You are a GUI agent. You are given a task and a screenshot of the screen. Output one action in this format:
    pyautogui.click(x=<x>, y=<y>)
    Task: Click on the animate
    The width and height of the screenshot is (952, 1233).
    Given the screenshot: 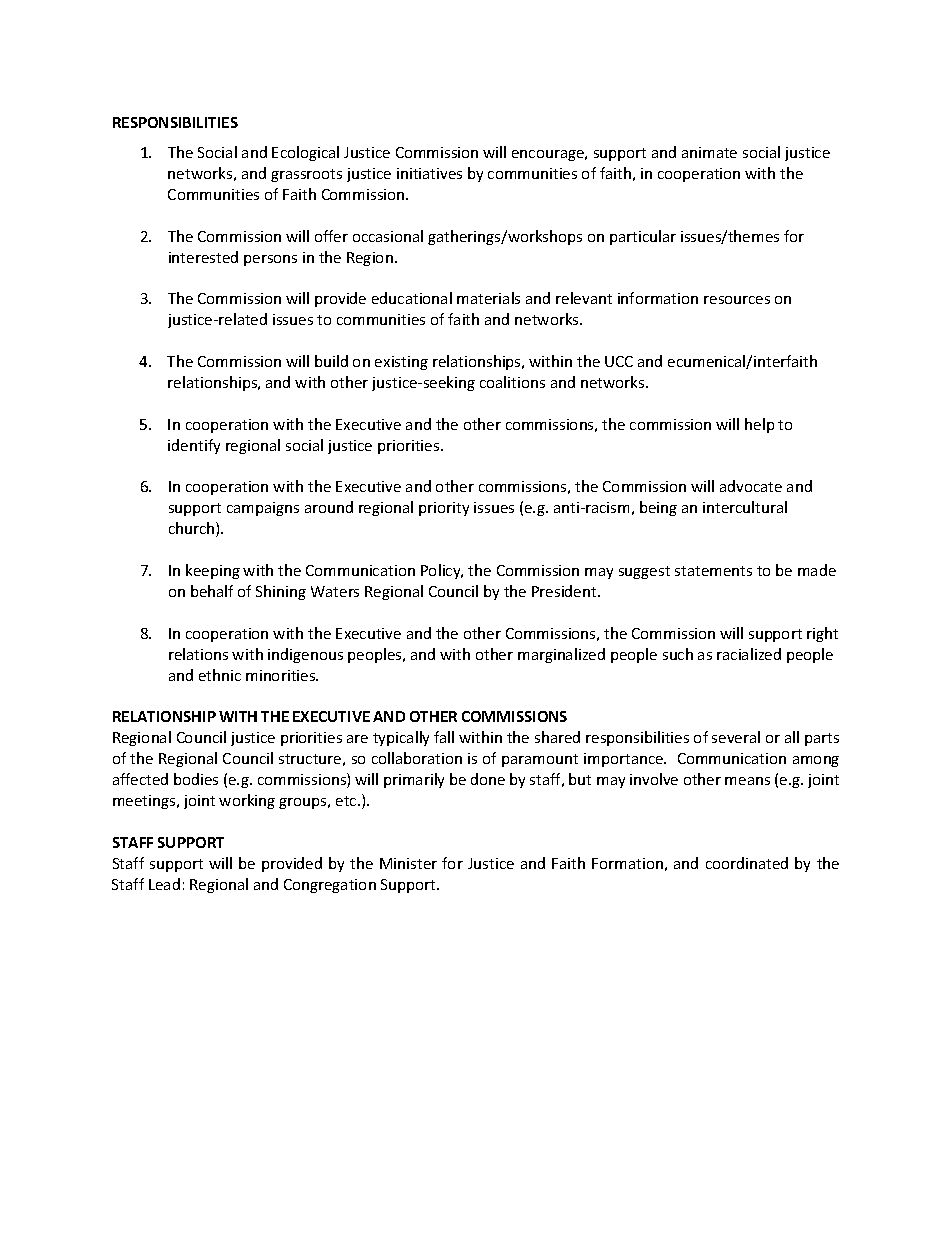 What is the action you would take?
    pyautogui.click(x=709, y=152)
